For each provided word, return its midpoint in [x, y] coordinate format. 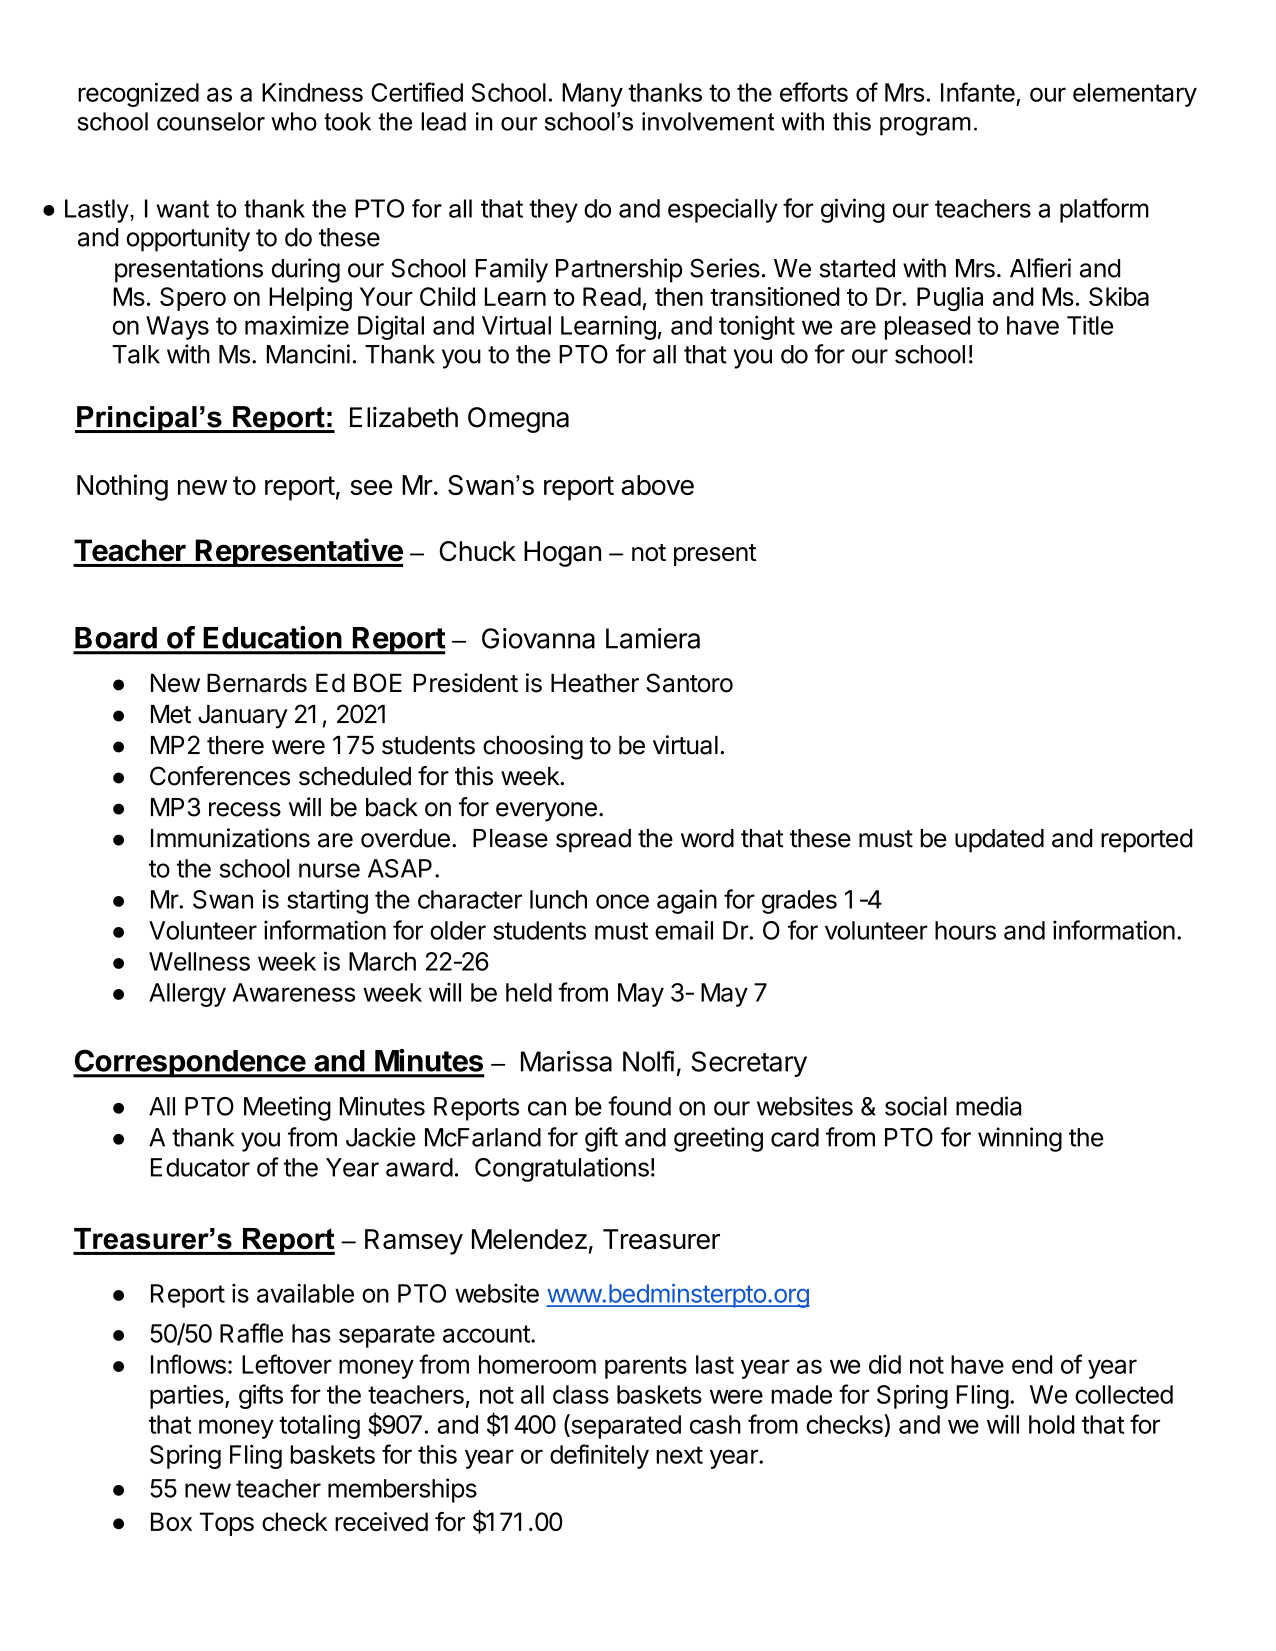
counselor [211, 121]
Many [592, 95]
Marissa [566, 1061]
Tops [227, 1524]
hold [1052, 1424]
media [988, 1106]
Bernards [257, 683]
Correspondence [190, 1063]
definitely [599, 1456]
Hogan [562, 554]
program [925, 126]
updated [999, 841]
